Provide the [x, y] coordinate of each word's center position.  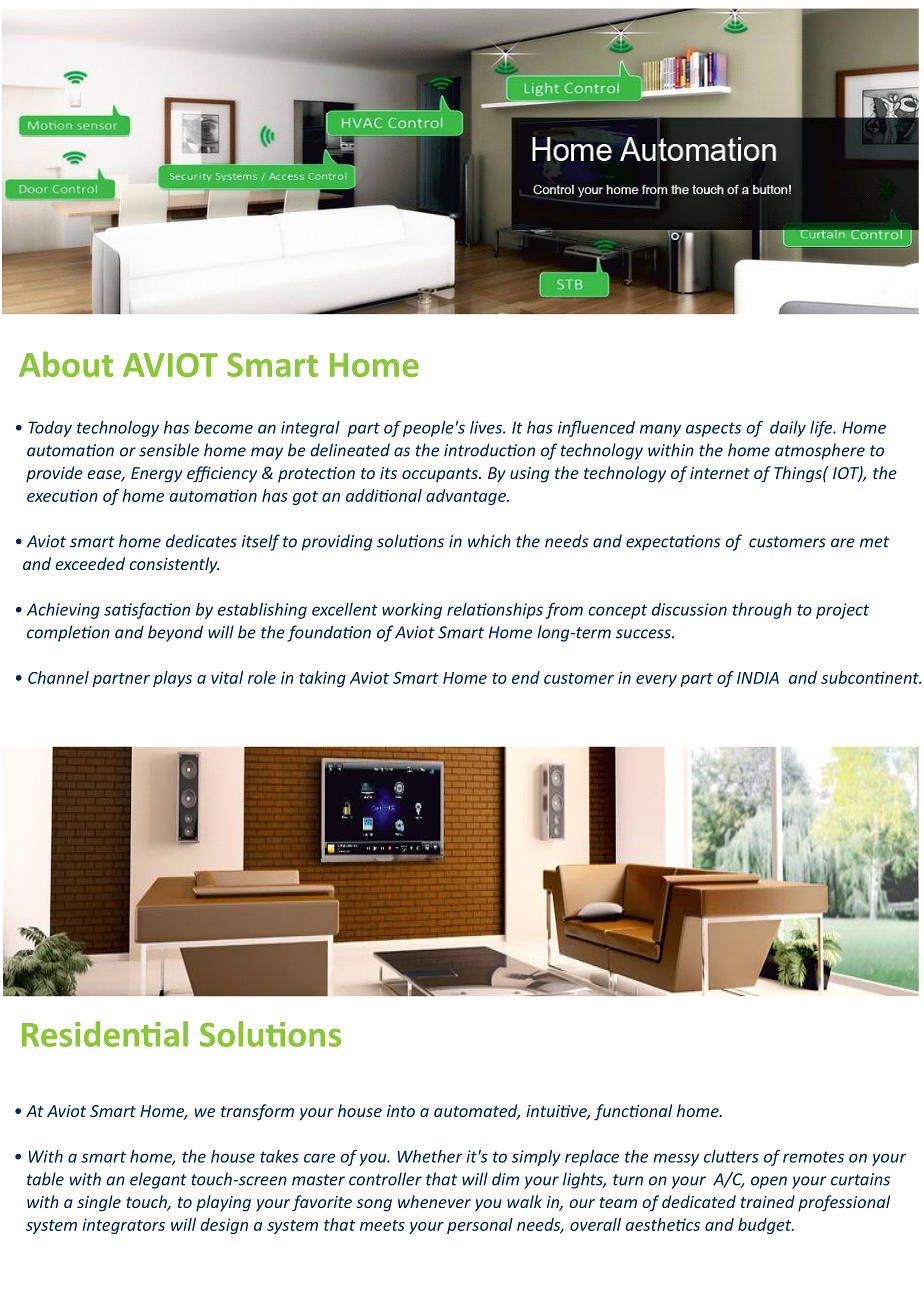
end [526, 677]
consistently [174, 565]
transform [257, 1112]
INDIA [758, 678]
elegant [158, 1180]
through [762, 611]
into [401, 1111]
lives [487, 427]
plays [172, 679]
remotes [813, 1157]
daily [788, 429]
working [412, 611]
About [66, 364]
